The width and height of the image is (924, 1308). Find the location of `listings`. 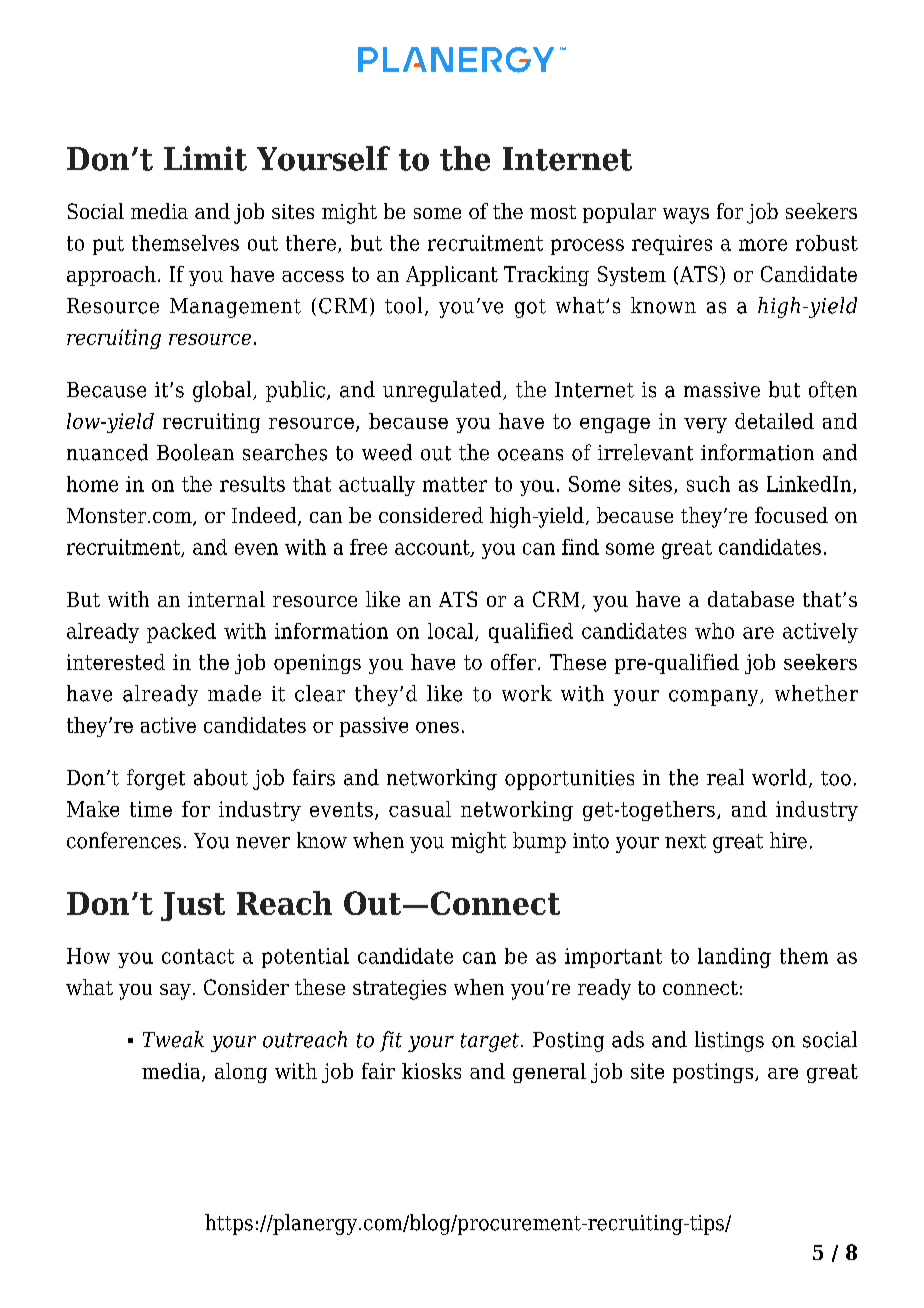

listings is located at coordinates (729, 1041).
